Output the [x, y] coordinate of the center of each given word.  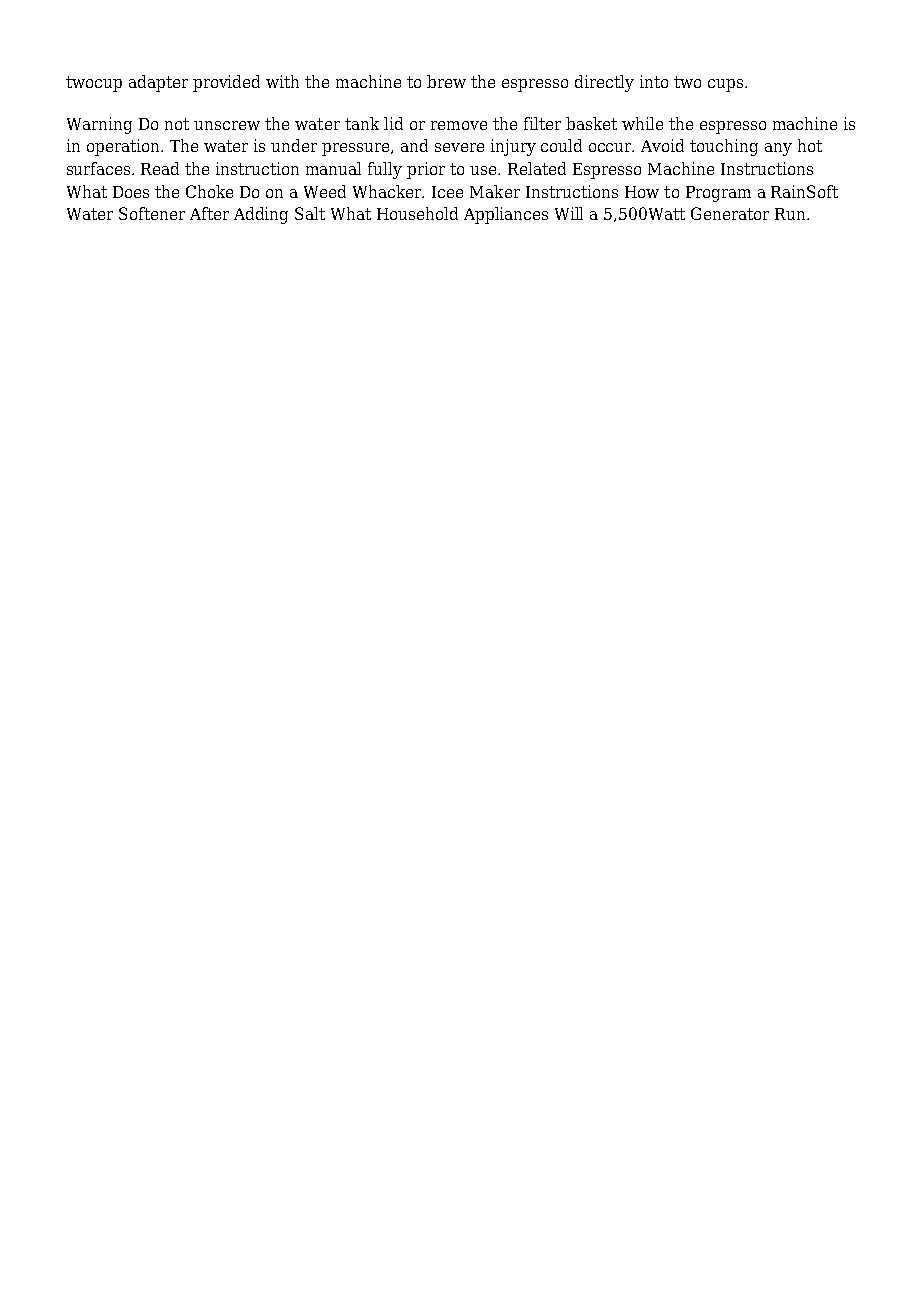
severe [459, 147]
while [642, 123]
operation [125, 147]
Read [160, 168]
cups [727, 85]
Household [417, 213]
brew [446, 81]
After [209, 213]
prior [426, 170]
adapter [158, 83]
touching [724, 147]
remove [459, 125]
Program [718, 194]
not [177, 124]
